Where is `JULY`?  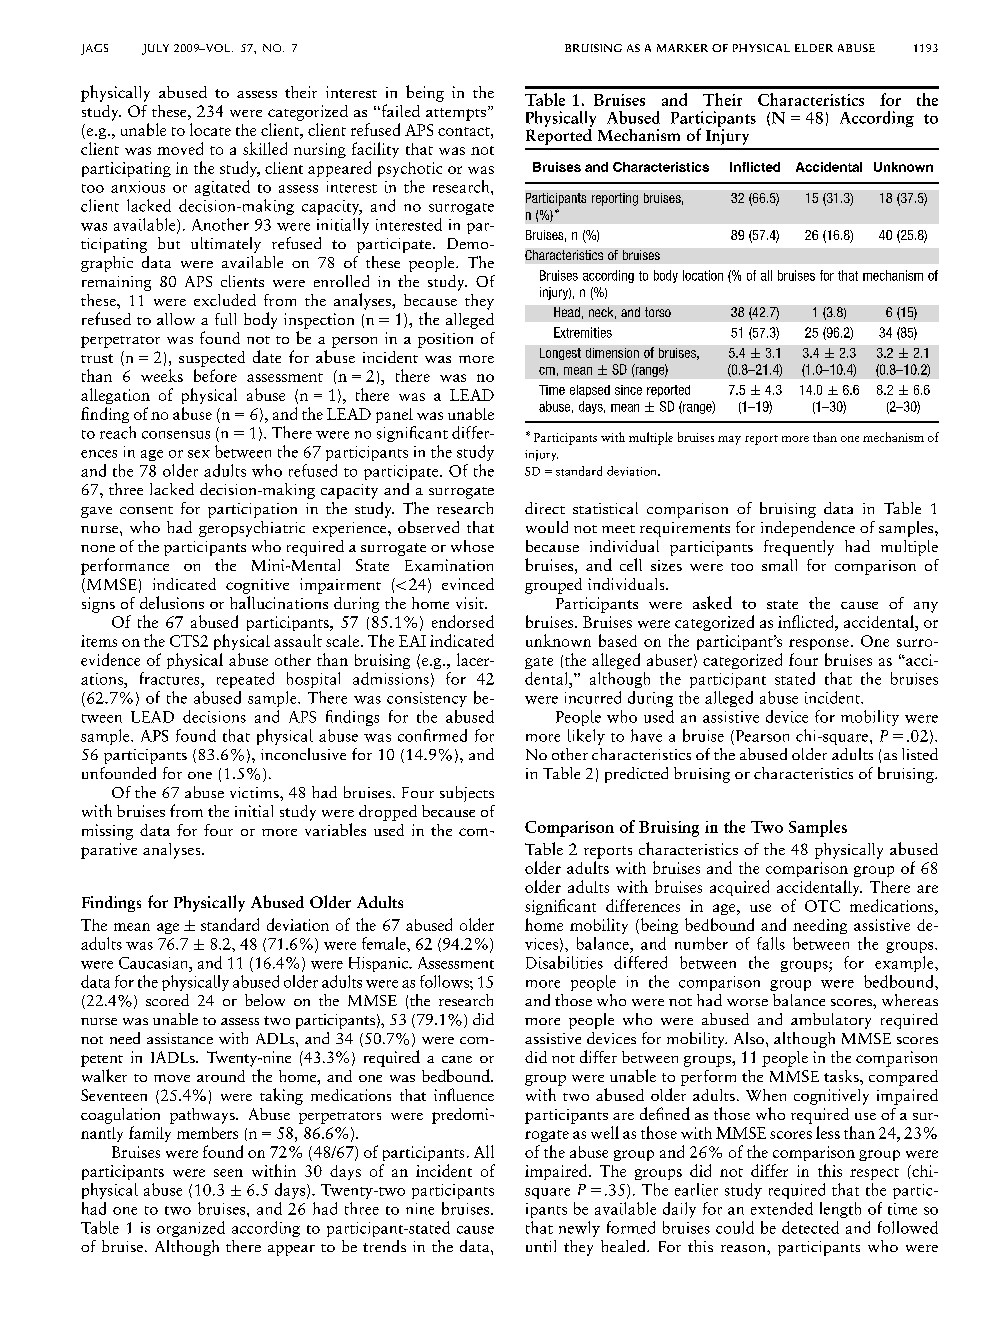 JULY is located at coordinates (155, 49).
